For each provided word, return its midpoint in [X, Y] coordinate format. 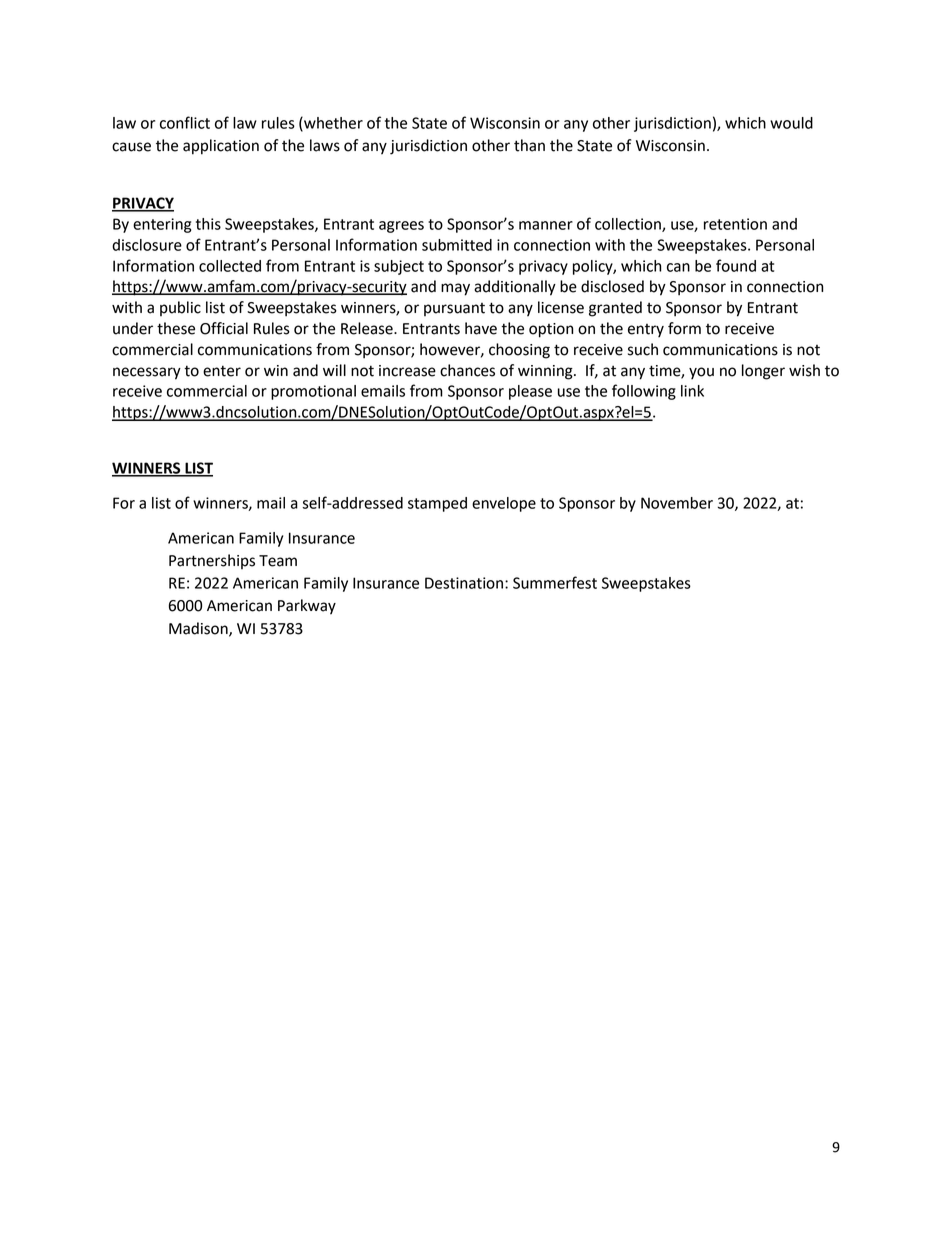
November [677, 503]
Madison [199, 629]
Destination [465, 583]
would [791, 123]
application [221, 147]
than [529, 145]
